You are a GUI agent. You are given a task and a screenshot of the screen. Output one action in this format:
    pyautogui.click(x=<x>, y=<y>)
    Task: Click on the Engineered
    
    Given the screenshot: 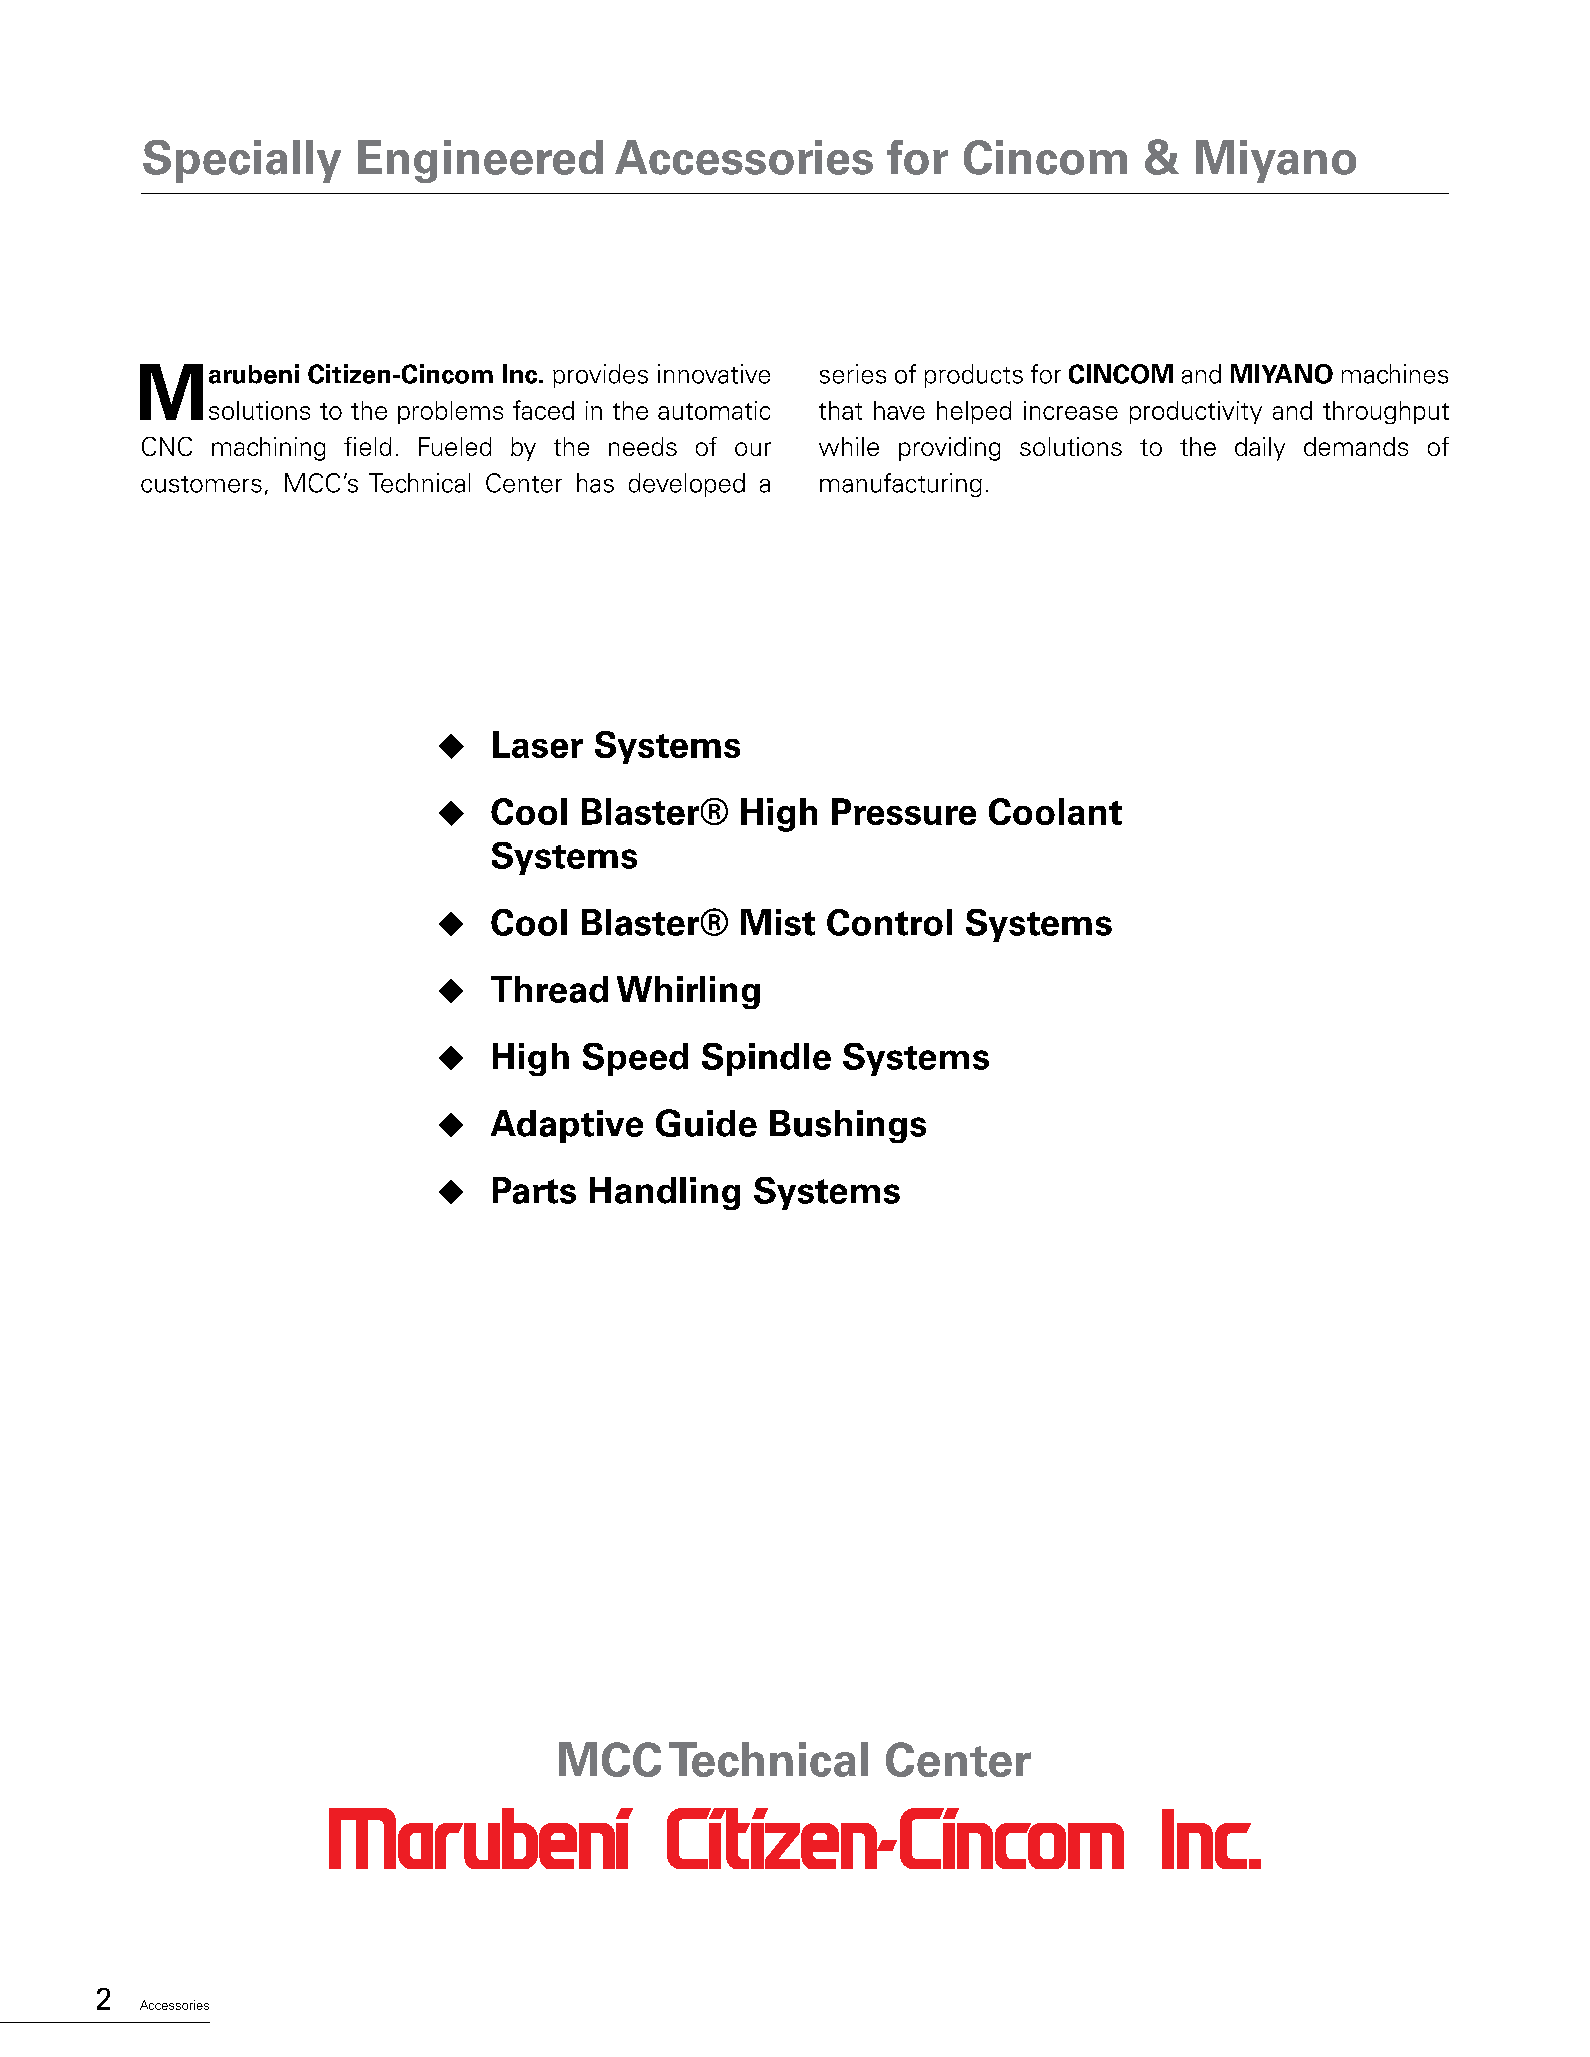 What is the action you would take?
    pyautogui.click(x=480, y=161)
